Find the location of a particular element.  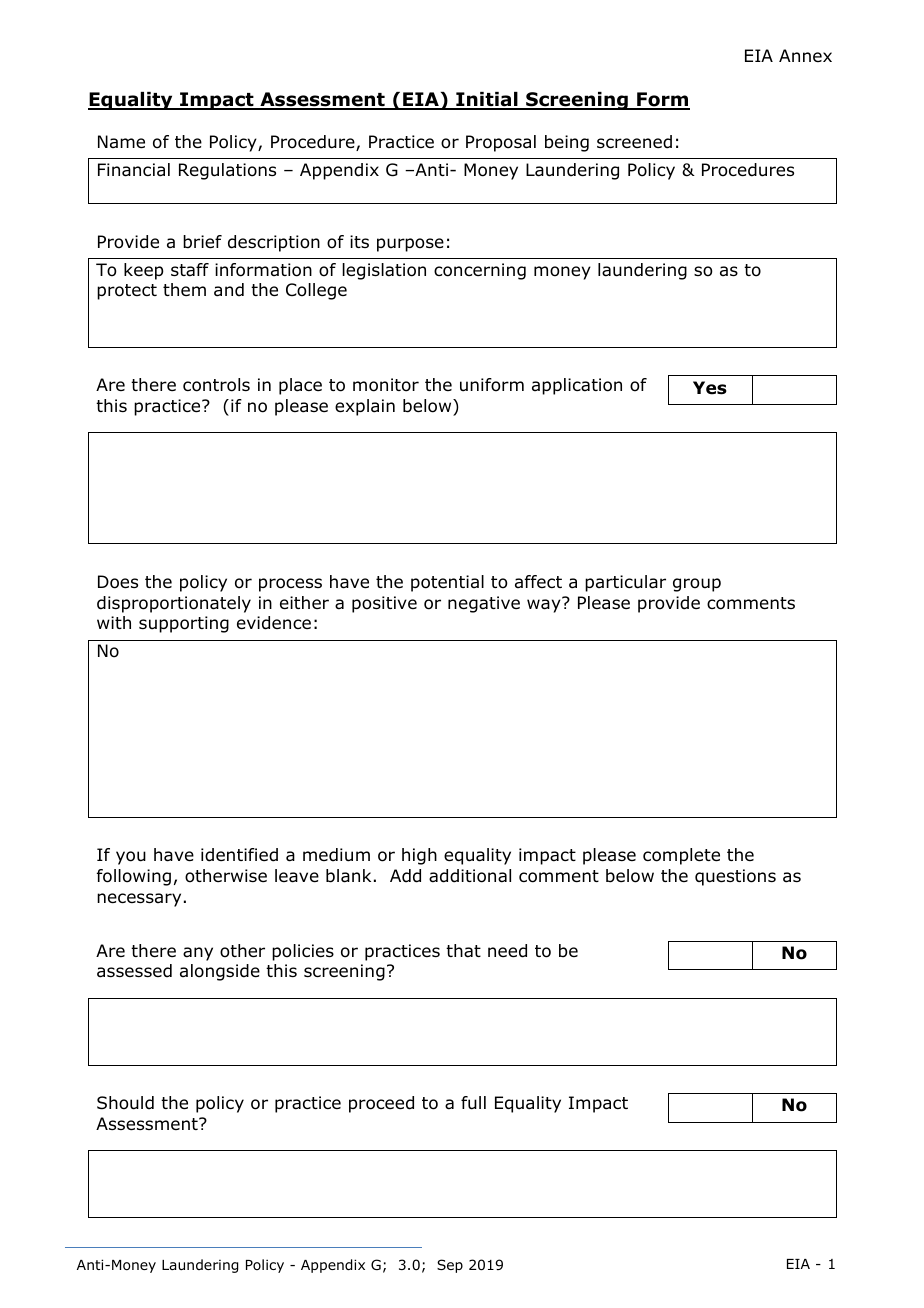

Initial is located at coordinates (487, 101).
